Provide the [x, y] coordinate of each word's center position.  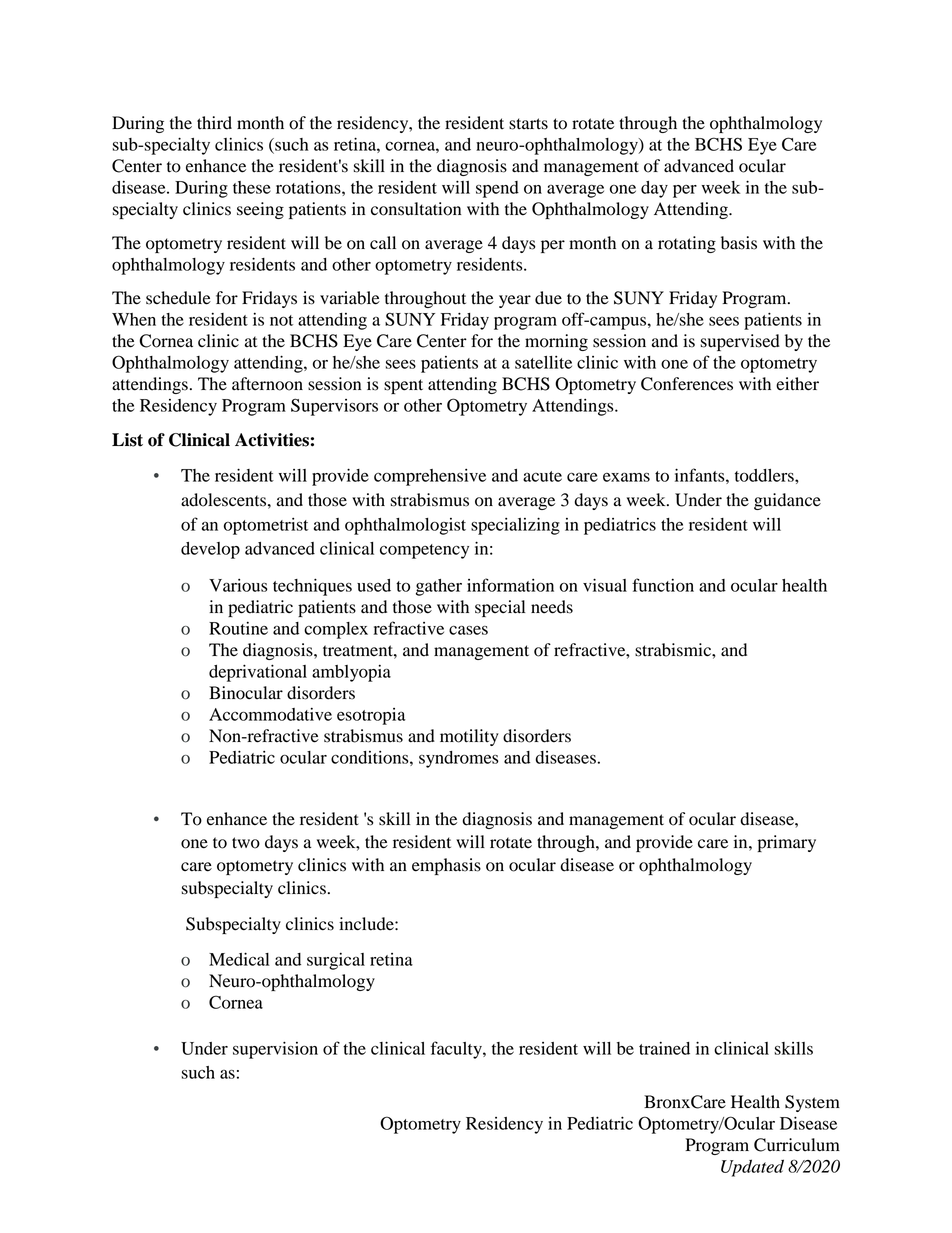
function [663, 585]
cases [468, 630]
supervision [275, 1050]
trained [664, 1048]
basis [739, 243]
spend [497, 189]
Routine [238, 628]
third [214, 123]
